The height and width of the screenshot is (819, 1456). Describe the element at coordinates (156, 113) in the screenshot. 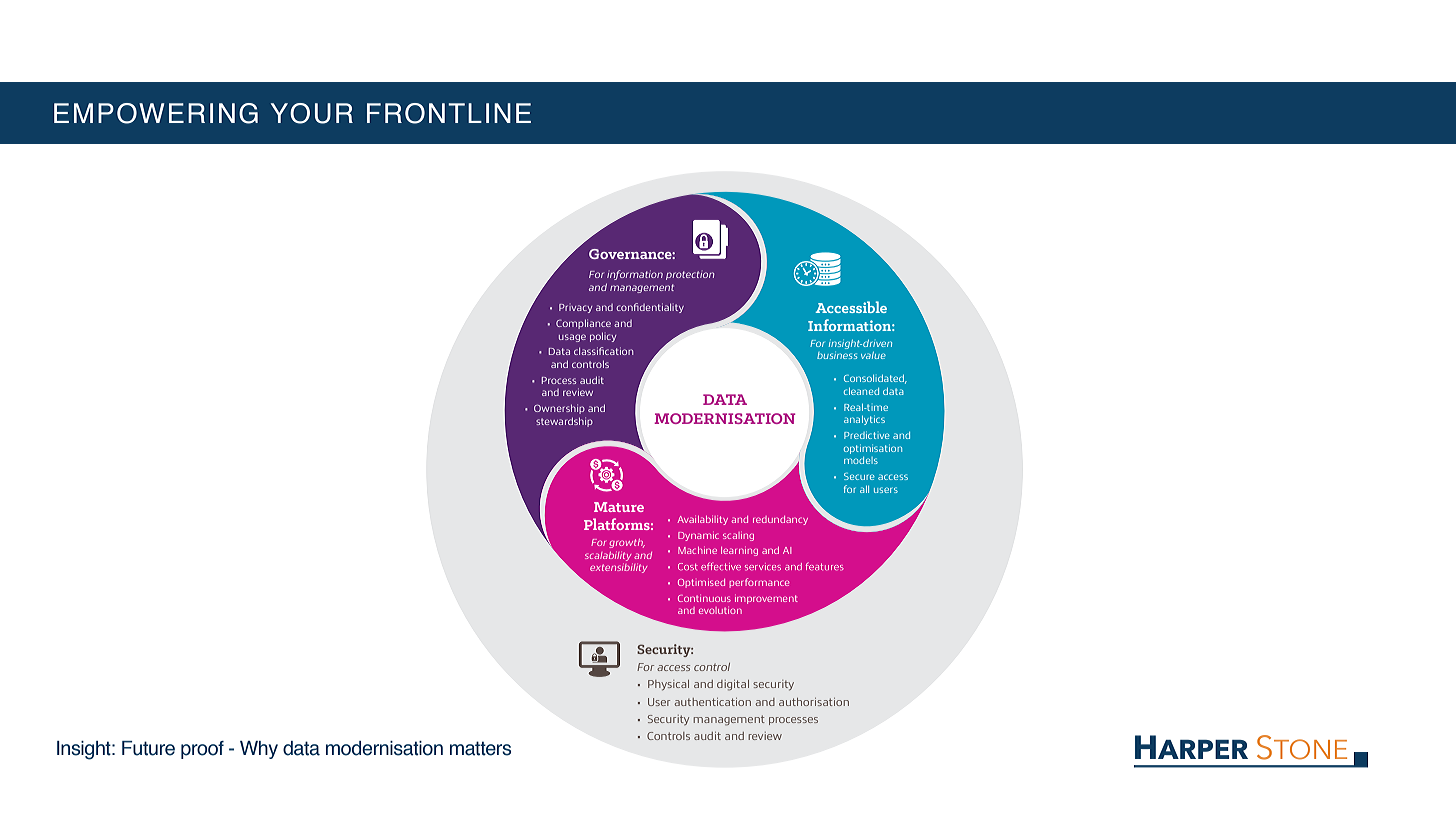

I see `EMPOWERING` at that location.
